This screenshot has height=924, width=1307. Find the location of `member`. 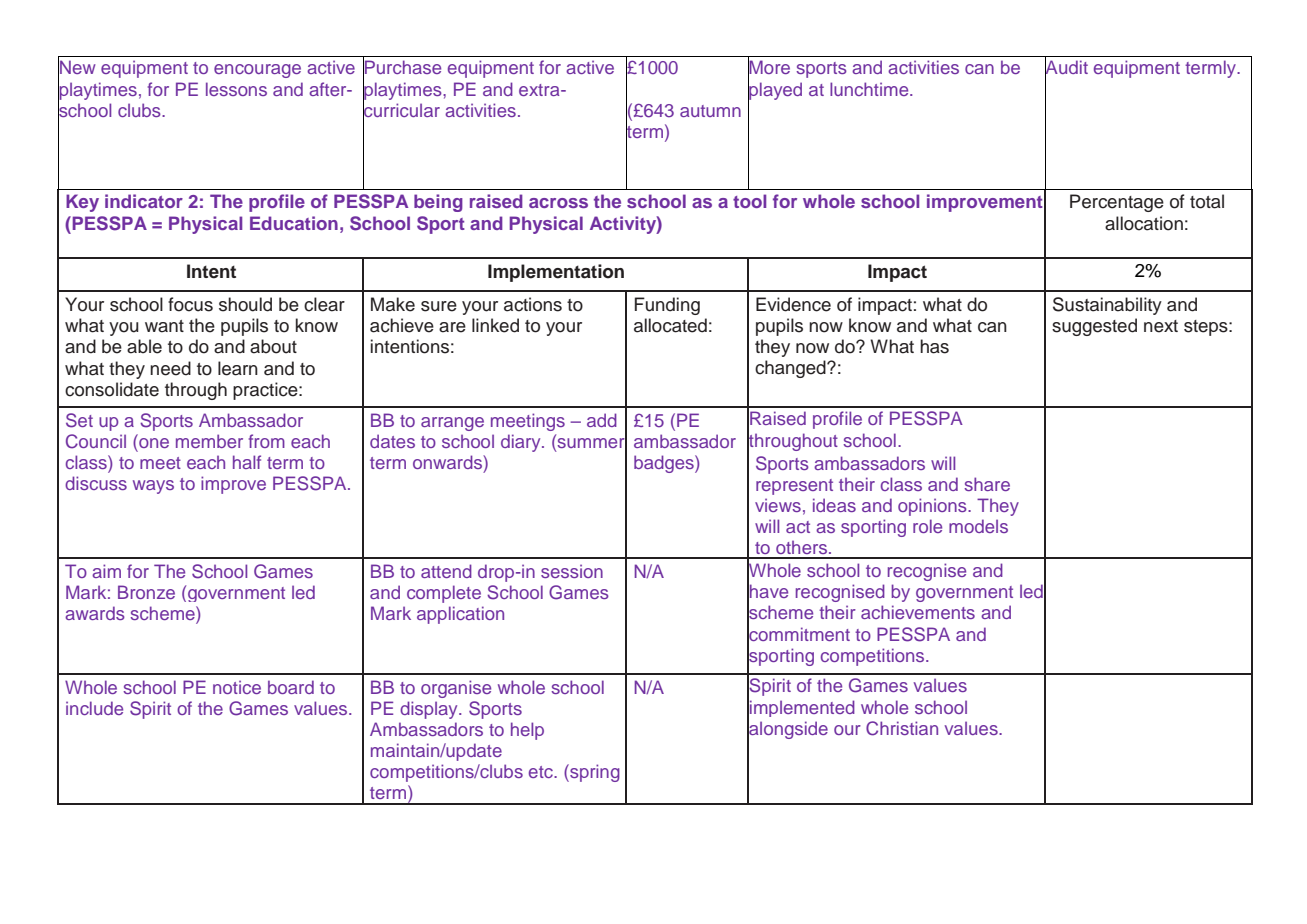

member is located at coordinates (209, 441).
